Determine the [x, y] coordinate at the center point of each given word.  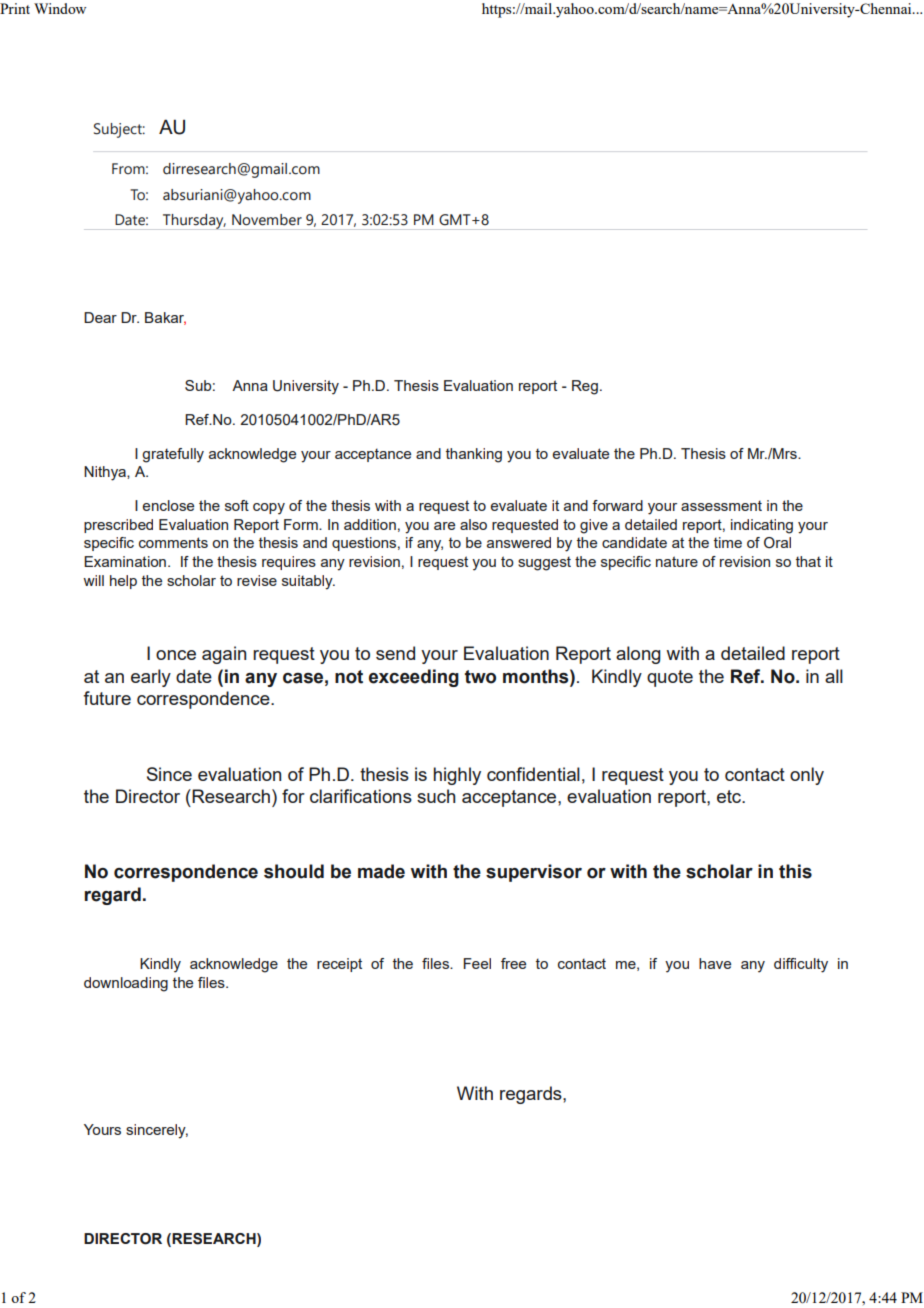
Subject [119, 130]
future [107, 698]
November [267, 220]
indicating [762, 526]
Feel [477, 963]
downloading [126, 984]
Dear [100, 317]
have [715, 963]
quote [670, 678]
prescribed [118, 526]
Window [60, 8]
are [444, 526]
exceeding [414, 678]
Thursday [193, 222]
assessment [721, 505]
